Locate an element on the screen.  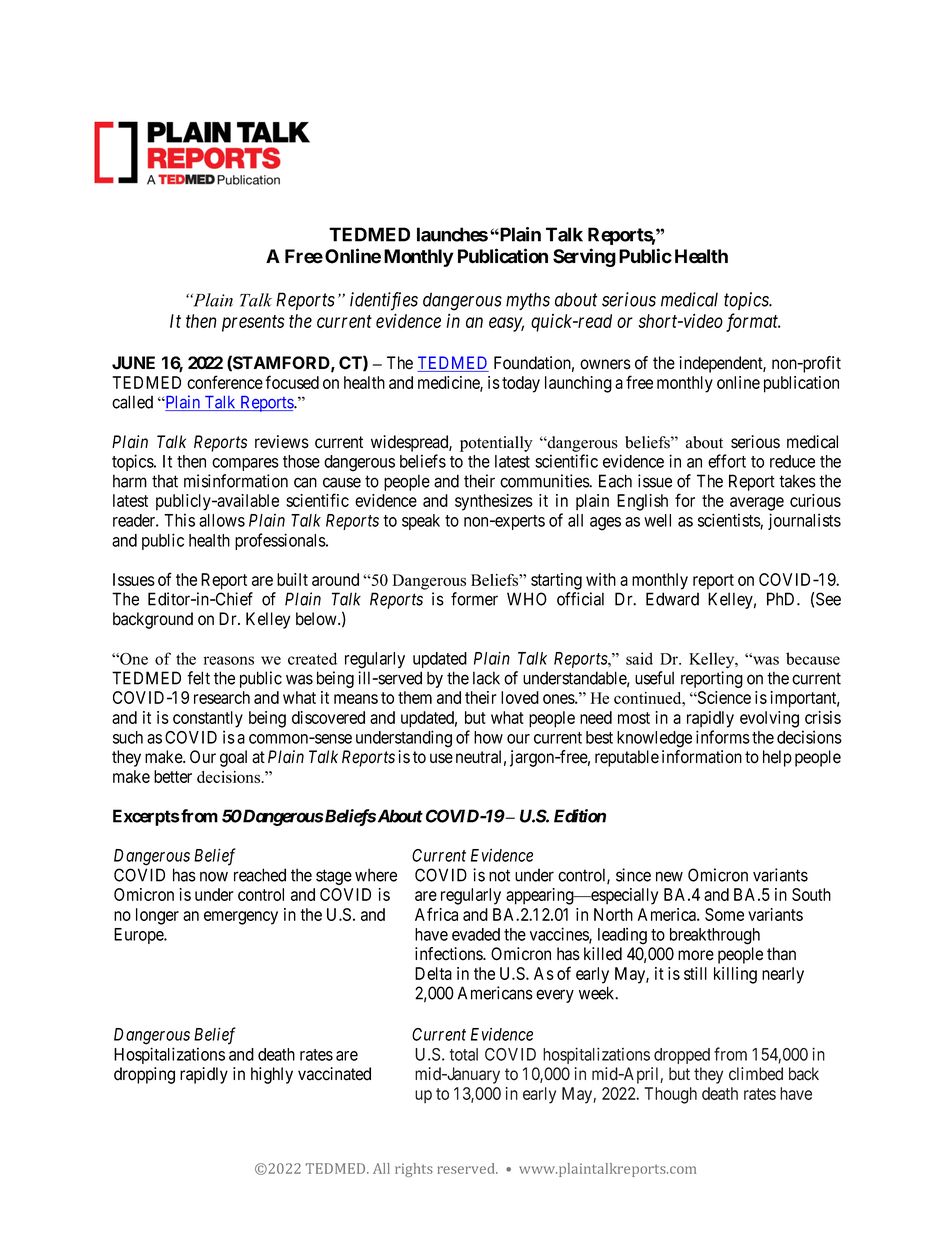
highly is located at coordinates (272, 1075).
